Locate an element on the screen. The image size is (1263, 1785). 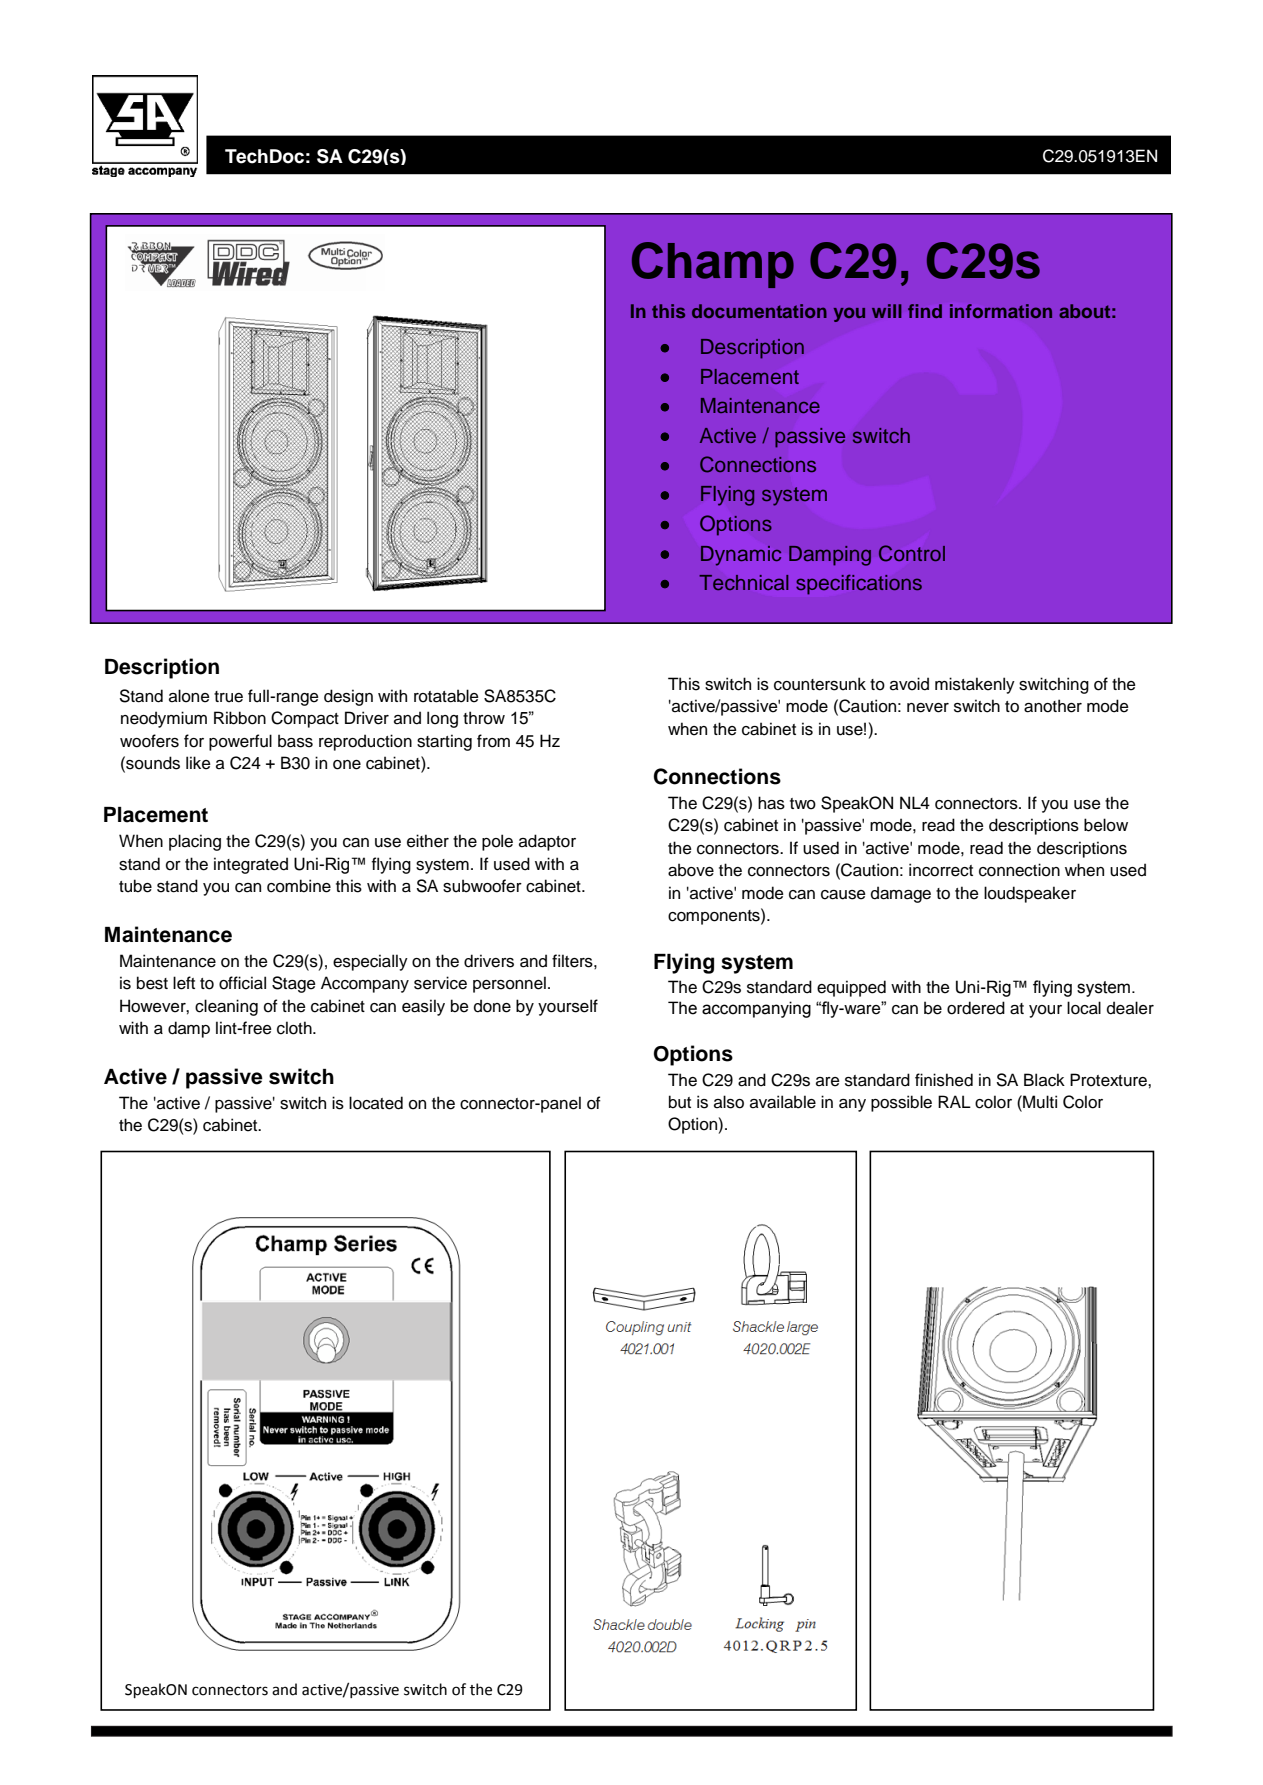
mistakenly is located at coordinates (975, 685).
